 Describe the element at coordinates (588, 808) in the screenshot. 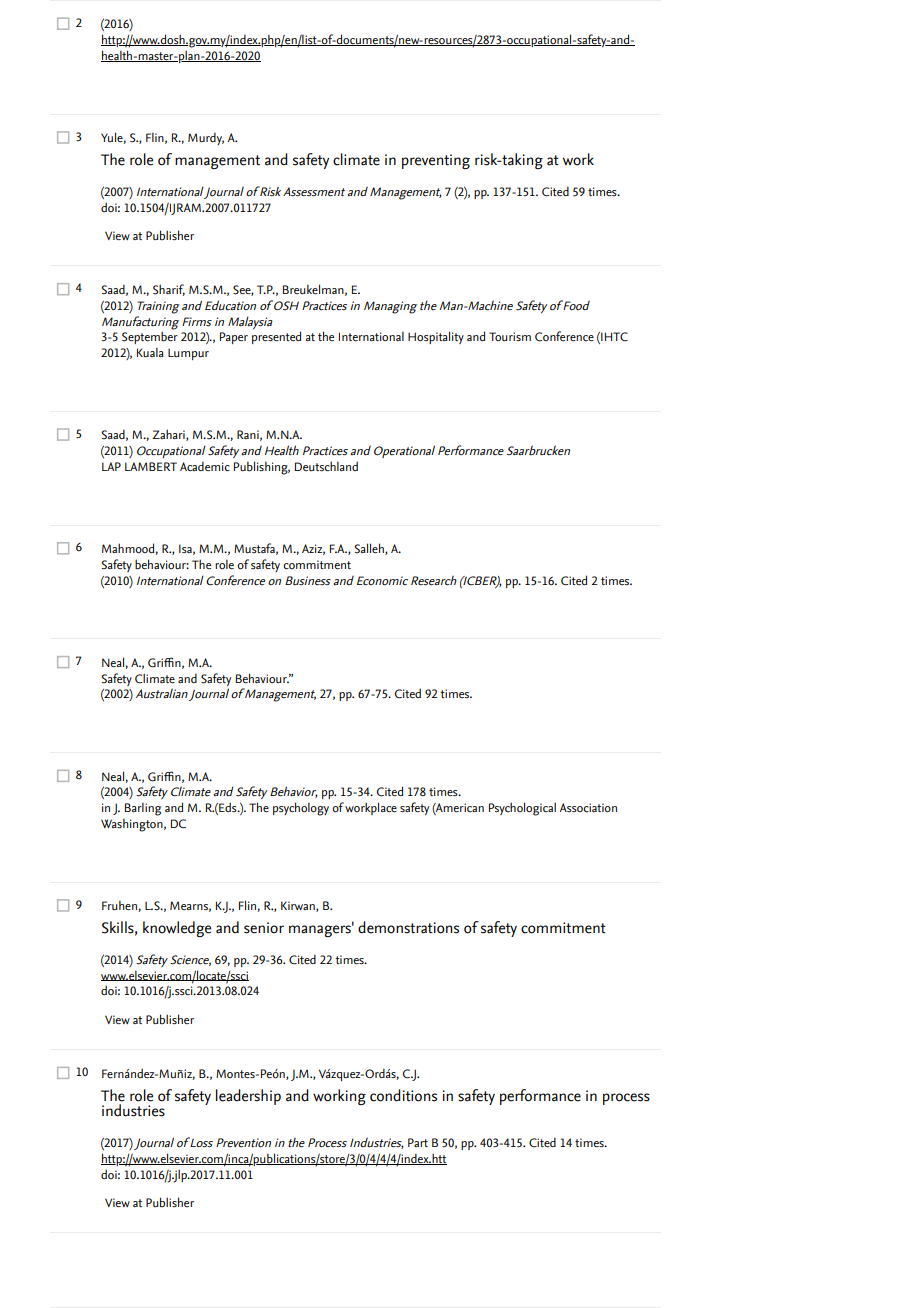

I see `Association` at that location.
